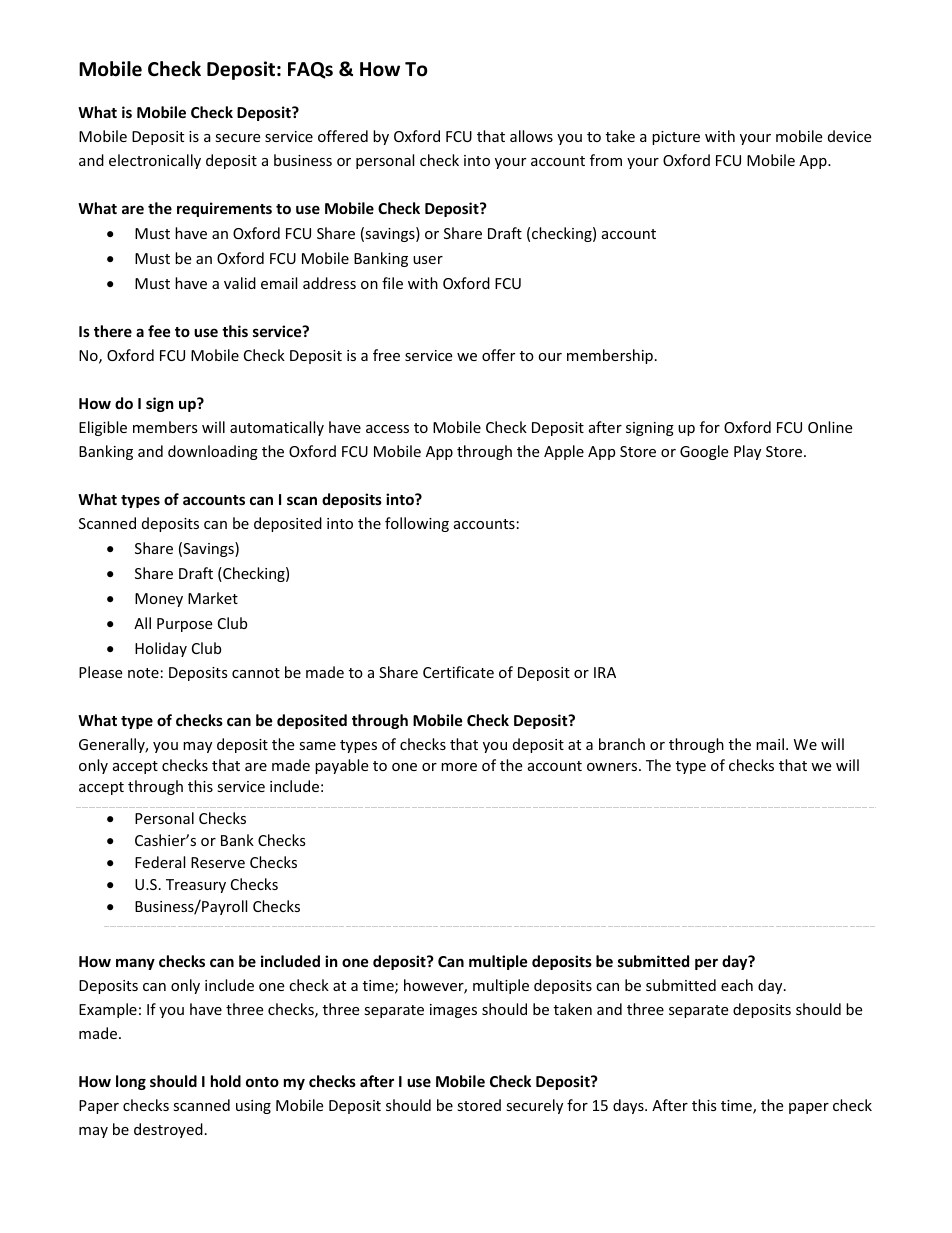 Image resolution: width=952 pixels, height=1233 pixels. Describe the element at coordinates (458, 672) in the image. I see `Certificate` at that location.
